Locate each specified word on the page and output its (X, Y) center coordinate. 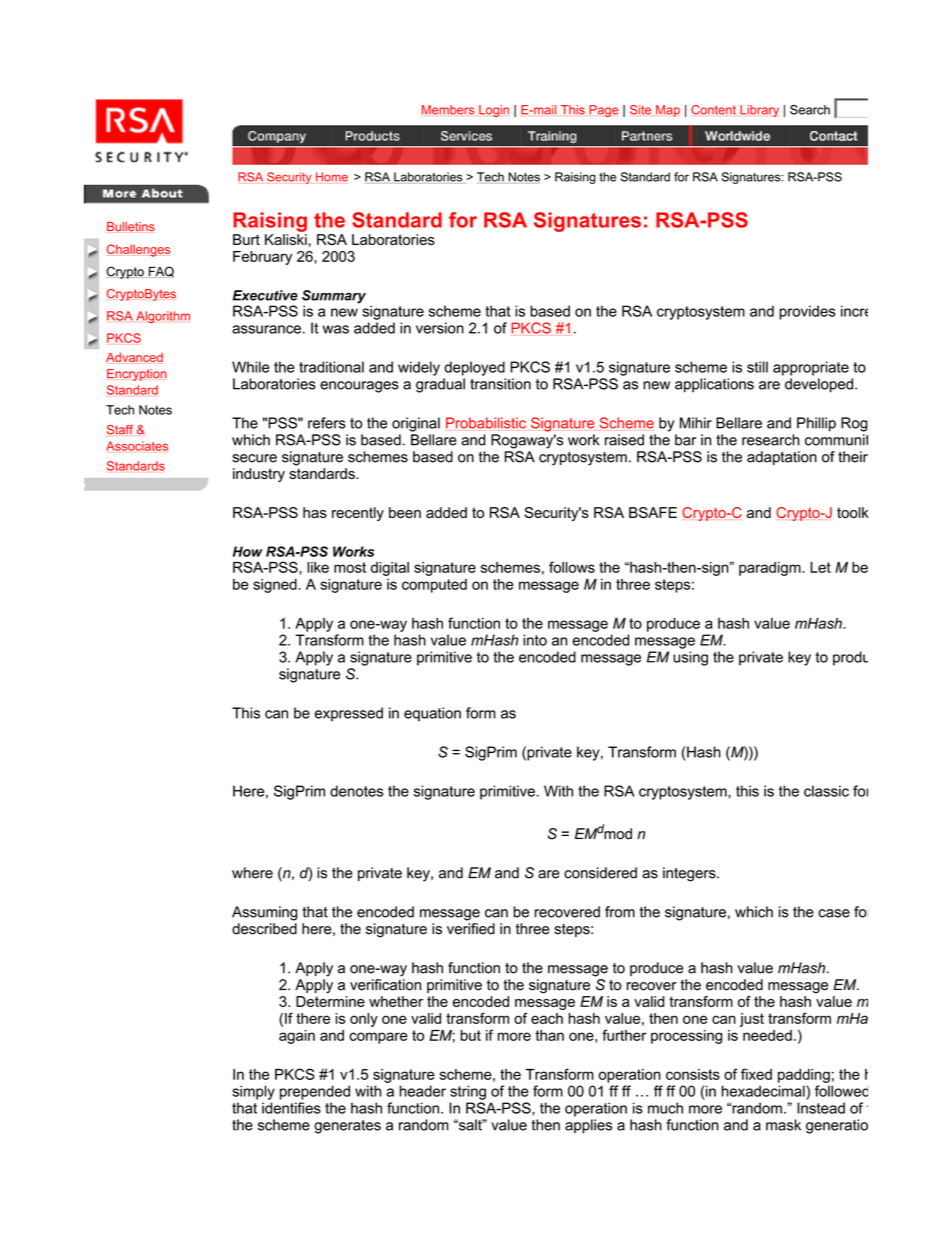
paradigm (771, 569)
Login (494, 111)
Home (332, 177)
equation (432, 714)
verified (471, 929)
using (690, 658)
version (440, 328)
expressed (349, 714)
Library (759, 111)
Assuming (265, 913)
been (405, 512)
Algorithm (163, 317)
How (248, 551)
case (834, 913)
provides (807, 312)
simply (253, 1092)
